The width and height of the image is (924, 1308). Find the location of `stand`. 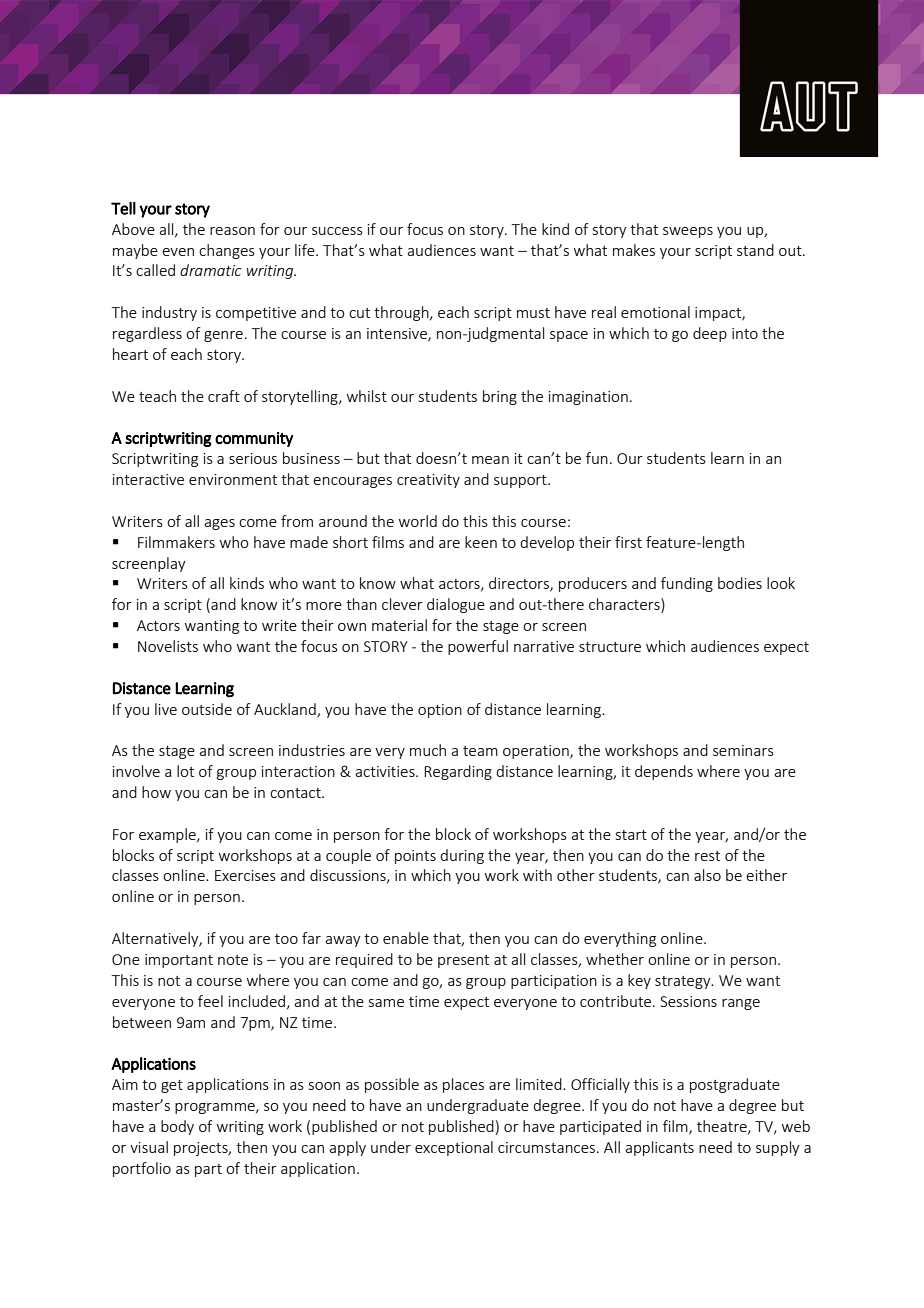

stand is located at coordinates (755, 250).
